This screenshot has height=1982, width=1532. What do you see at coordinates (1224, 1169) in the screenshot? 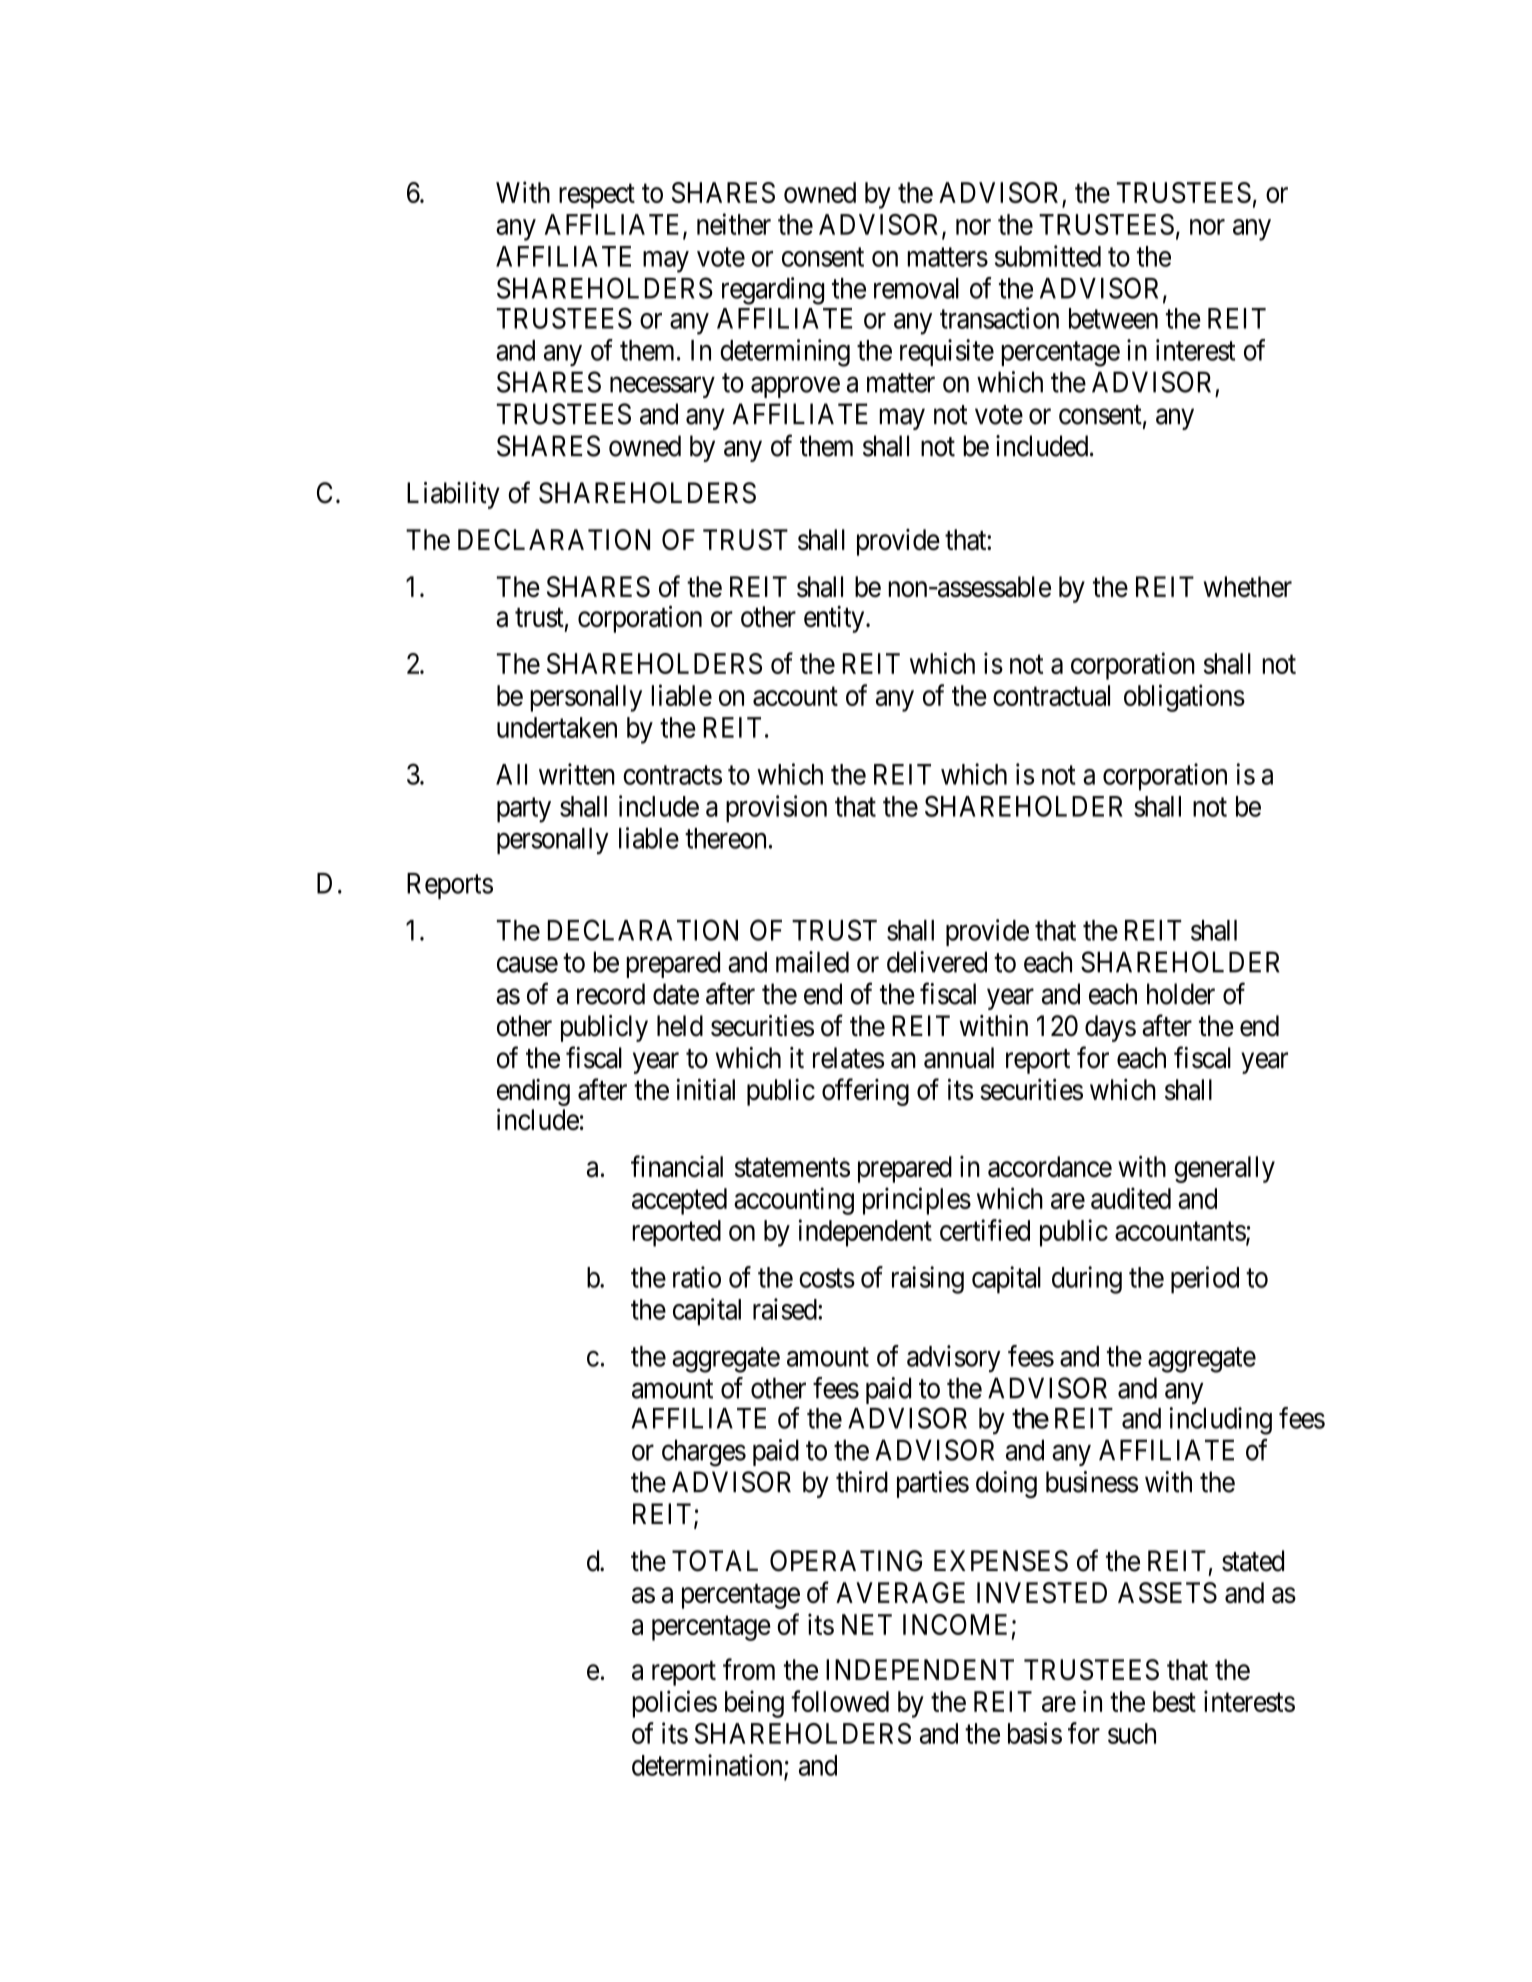
I see `generally` at bounding box center [1224, 1169].
